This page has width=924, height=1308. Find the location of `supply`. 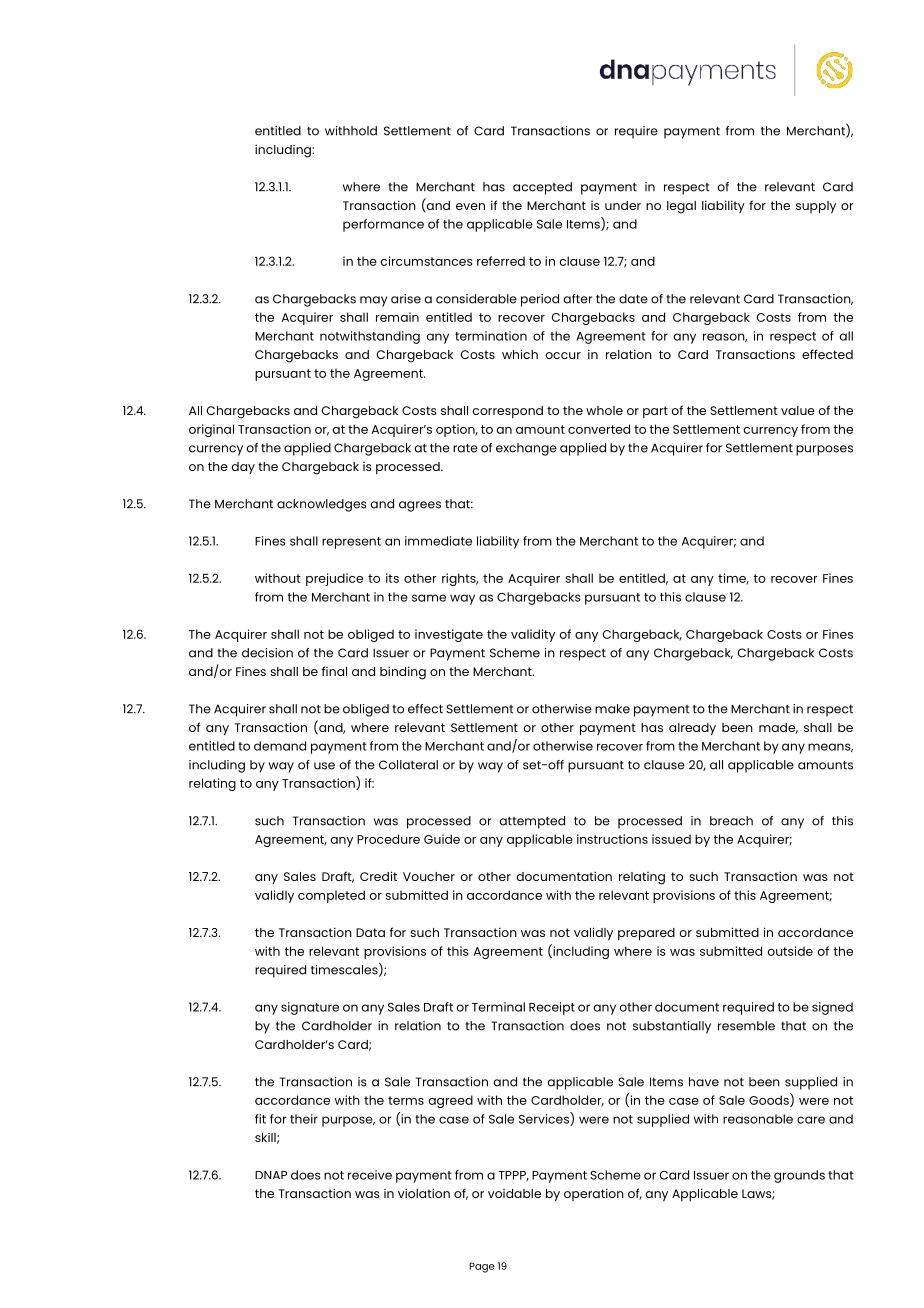

supply is located at coordinates (816, 207).
